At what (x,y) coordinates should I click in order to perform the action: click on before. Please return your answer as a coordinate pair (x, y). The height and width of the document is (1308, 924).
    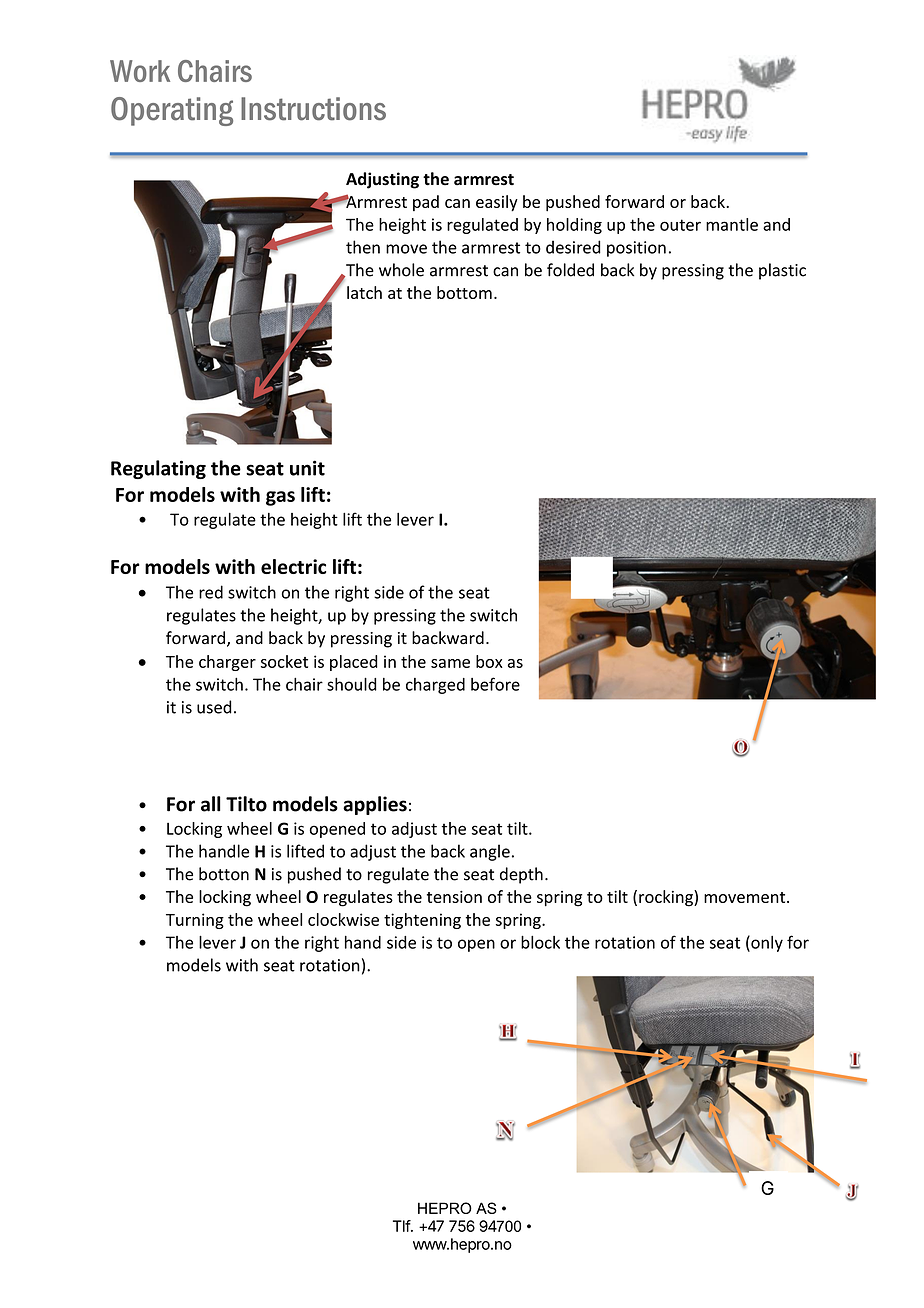
    Looking at the image, I should click on (495, 684).
